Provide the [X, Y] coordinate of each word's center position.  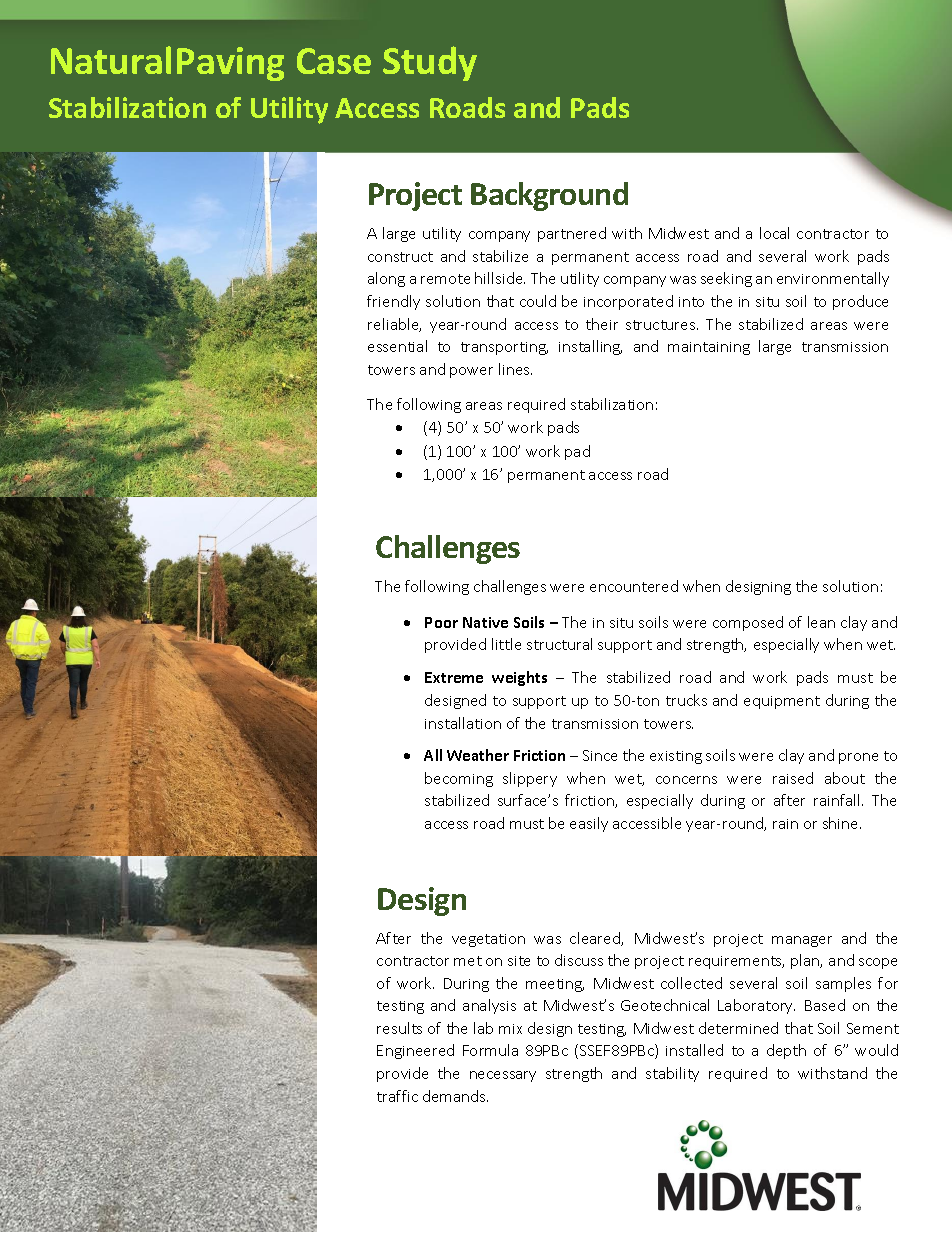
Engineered [415, 1051]
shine [842, 823]
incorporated [628, 302]
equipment [782, 702]
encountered [634, 586]
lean [821, 622]
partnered [572, 234]
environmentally [833, 279]
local [774, 233]
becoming [459, 779]
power [471, 372]
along [386, 279]
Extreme [454, 677]
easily [589, 824]
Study [430, 63]
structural [559, 644]
